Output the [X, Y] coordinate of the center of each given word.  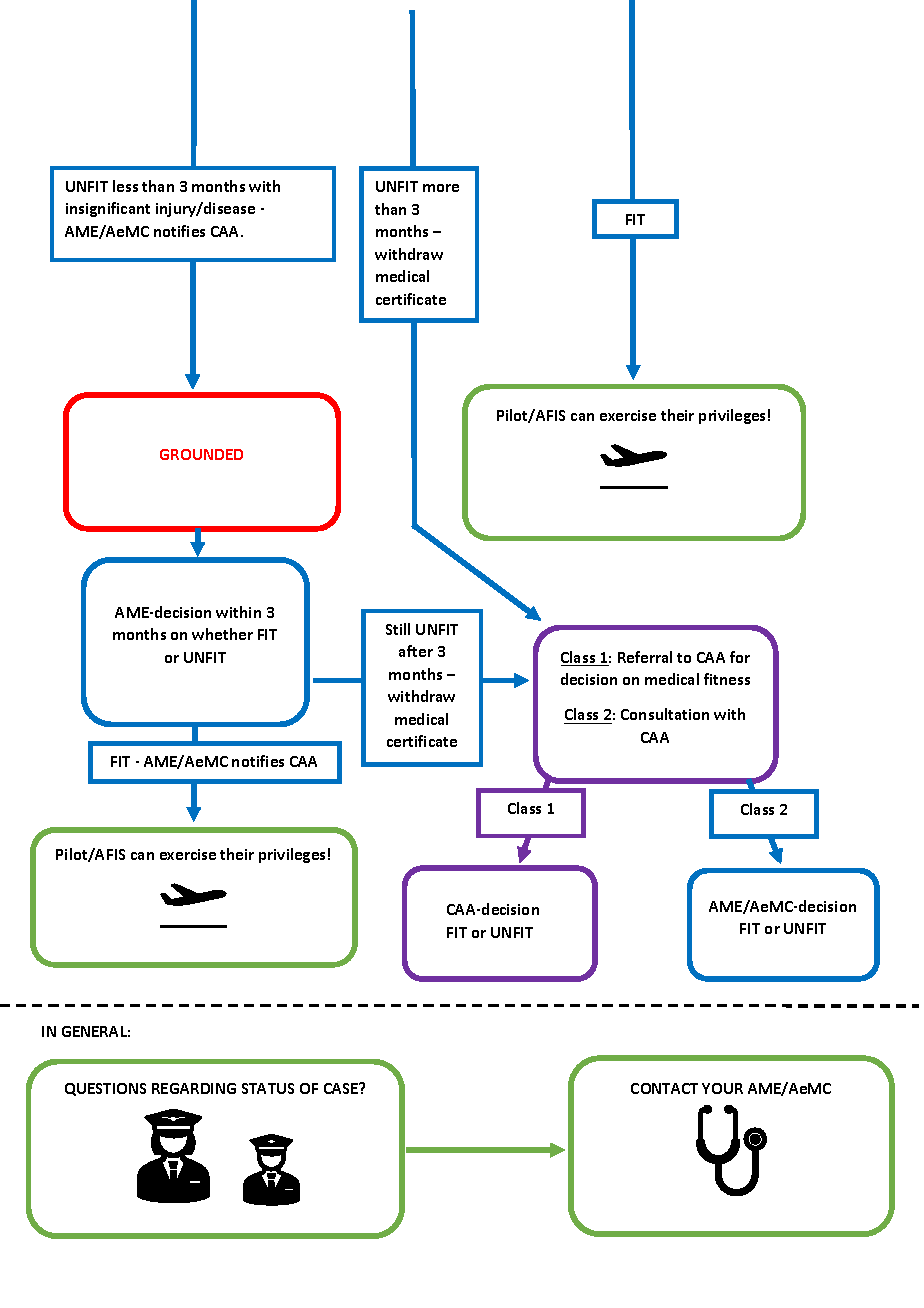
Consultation [665, 714]
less [125, 186]
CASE [342, 1088]
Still [398, 629]
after [416, 651]
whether [222, 634]
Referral [645, 657]
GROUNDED [201, 454]
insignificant [108, 209]
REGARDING [194, 1088]
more [441, 188]
